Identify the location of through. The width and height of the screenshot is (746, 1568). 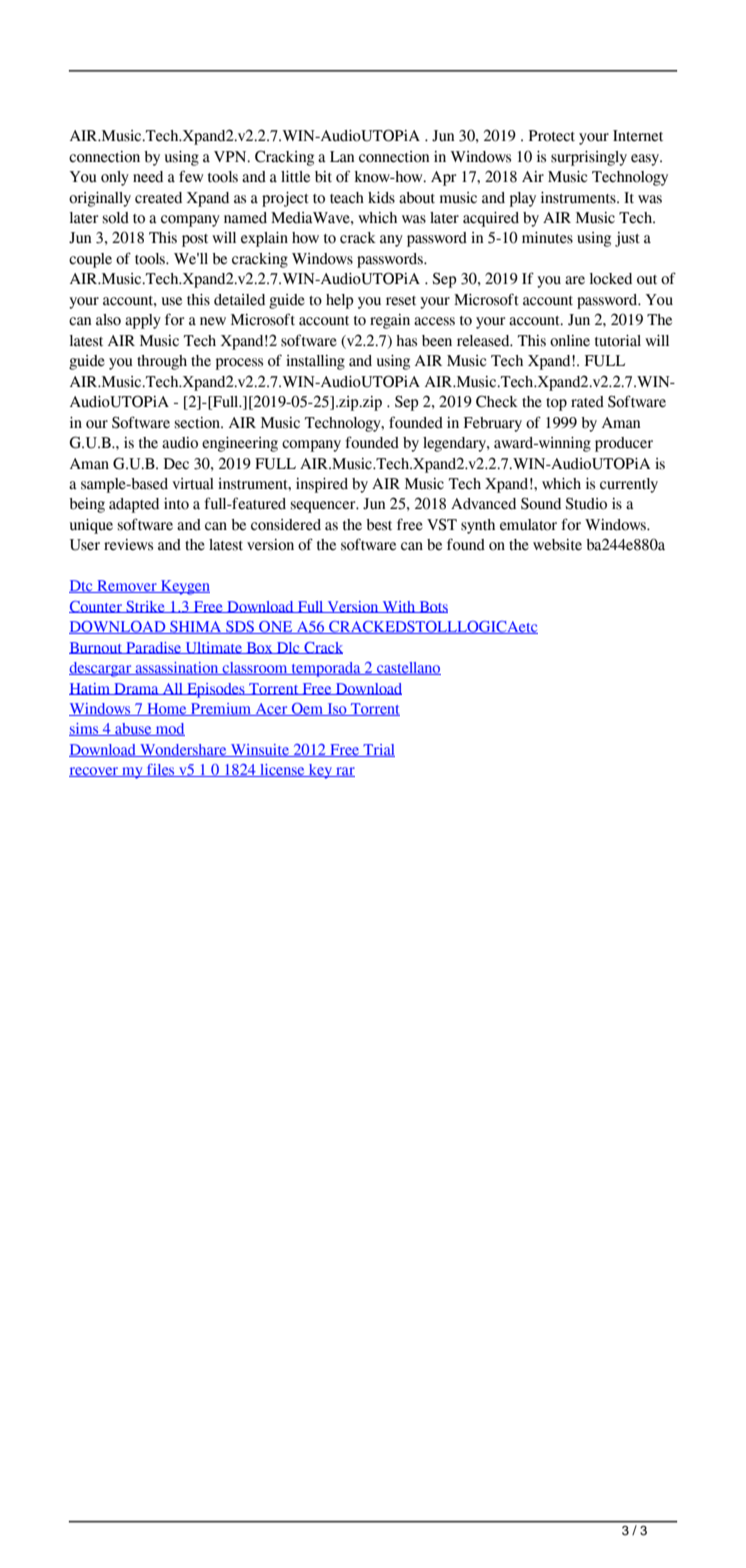
(162, 362).
